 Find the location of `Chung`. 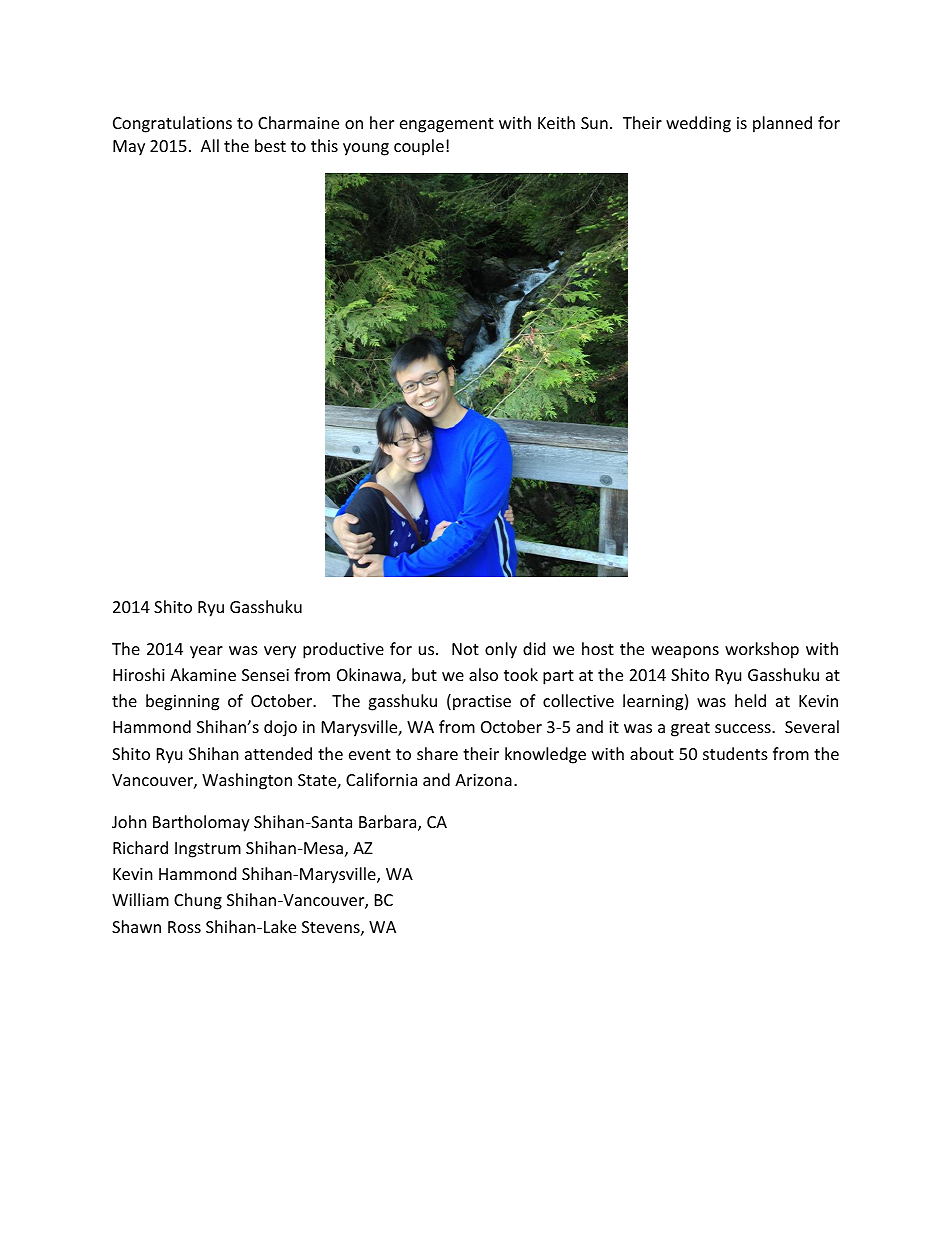

Chung is located at coordinates (198, 901).
